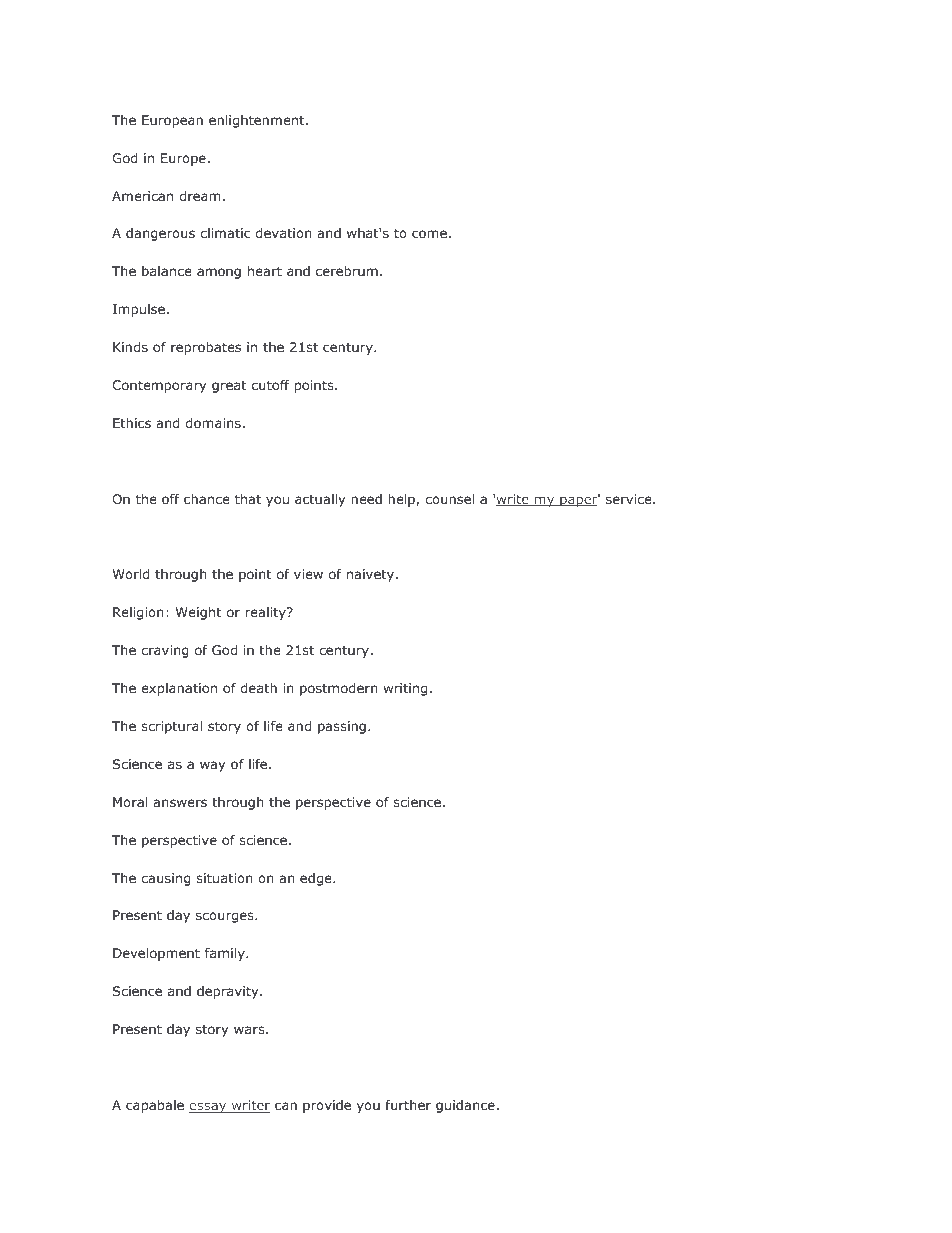 The height and width of the screenshot is (1233, 952). I want to click on Weight, so click(198, 613).
